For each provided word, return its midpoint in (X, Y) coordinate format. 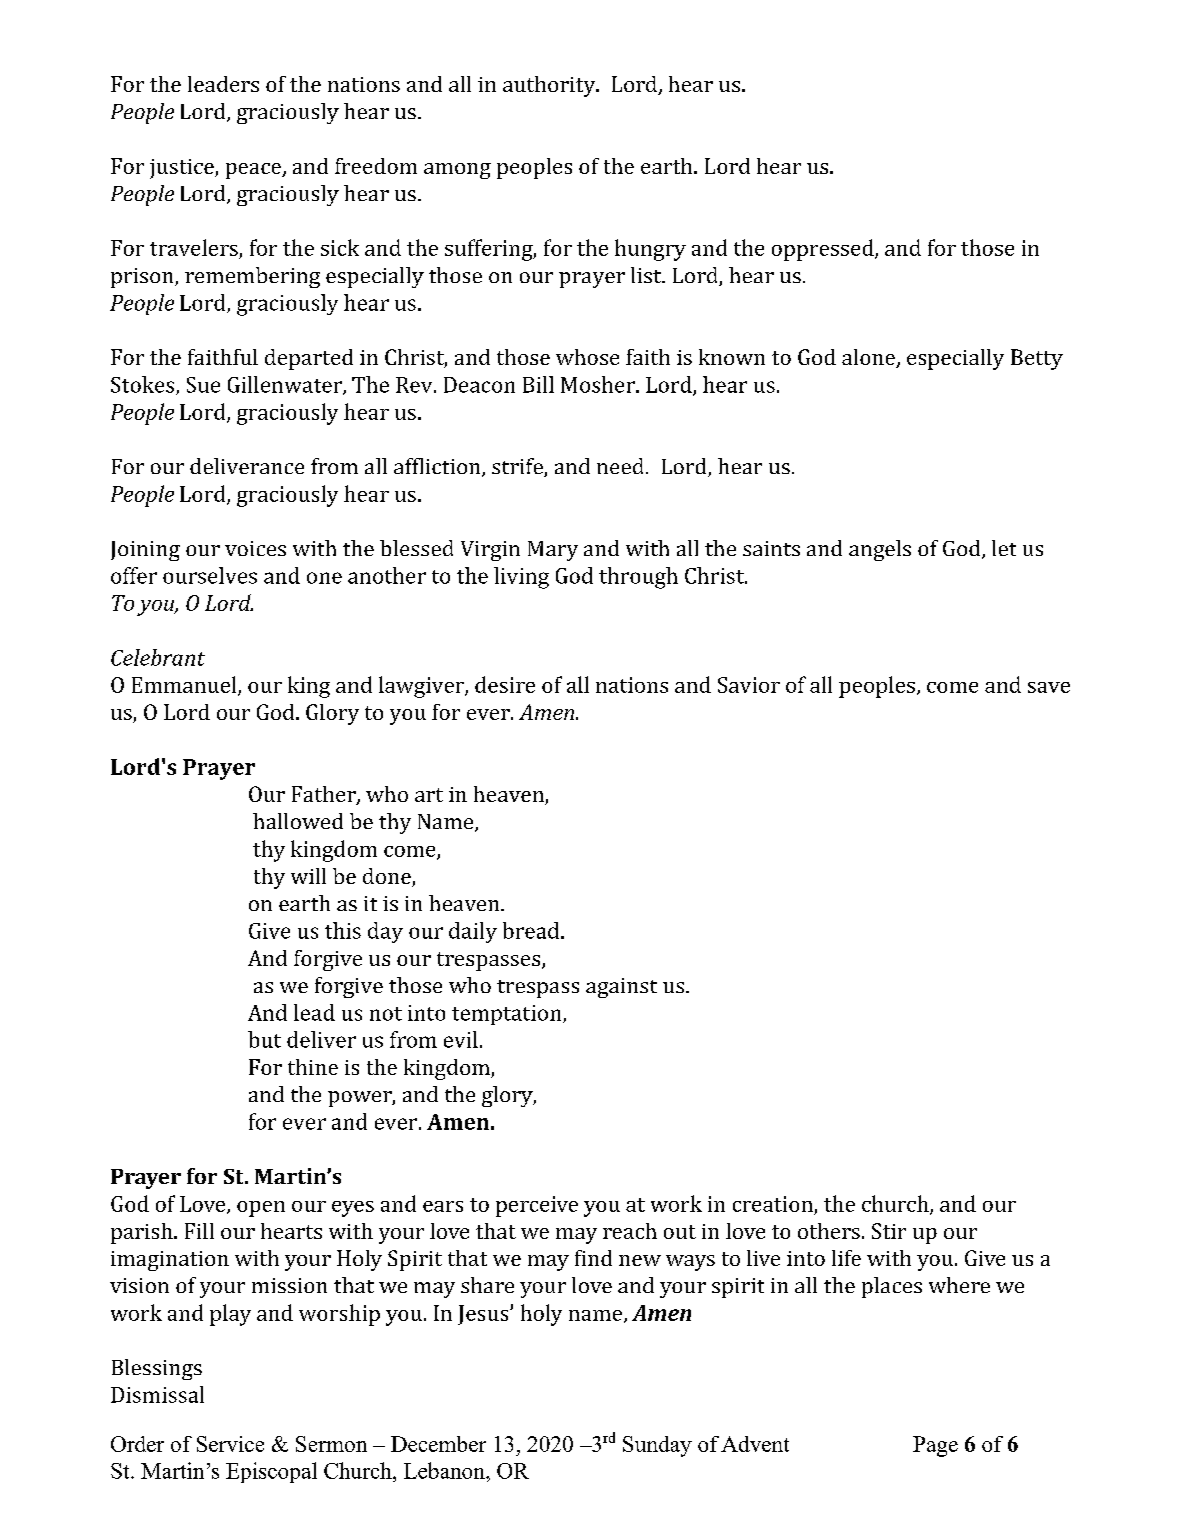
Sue (203, 385)
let (1004, 548)
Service (230, 1444)
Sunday (657, 1446)
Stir (889, 1231)
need (620, 466)
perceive (537, 1206)
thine (313, 1067)
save (1049, 687)
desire (505, 684)
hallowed (298, 821)
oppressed (824, 250)
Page (935, 1446)
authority (550, 86)
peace (254, 171)
